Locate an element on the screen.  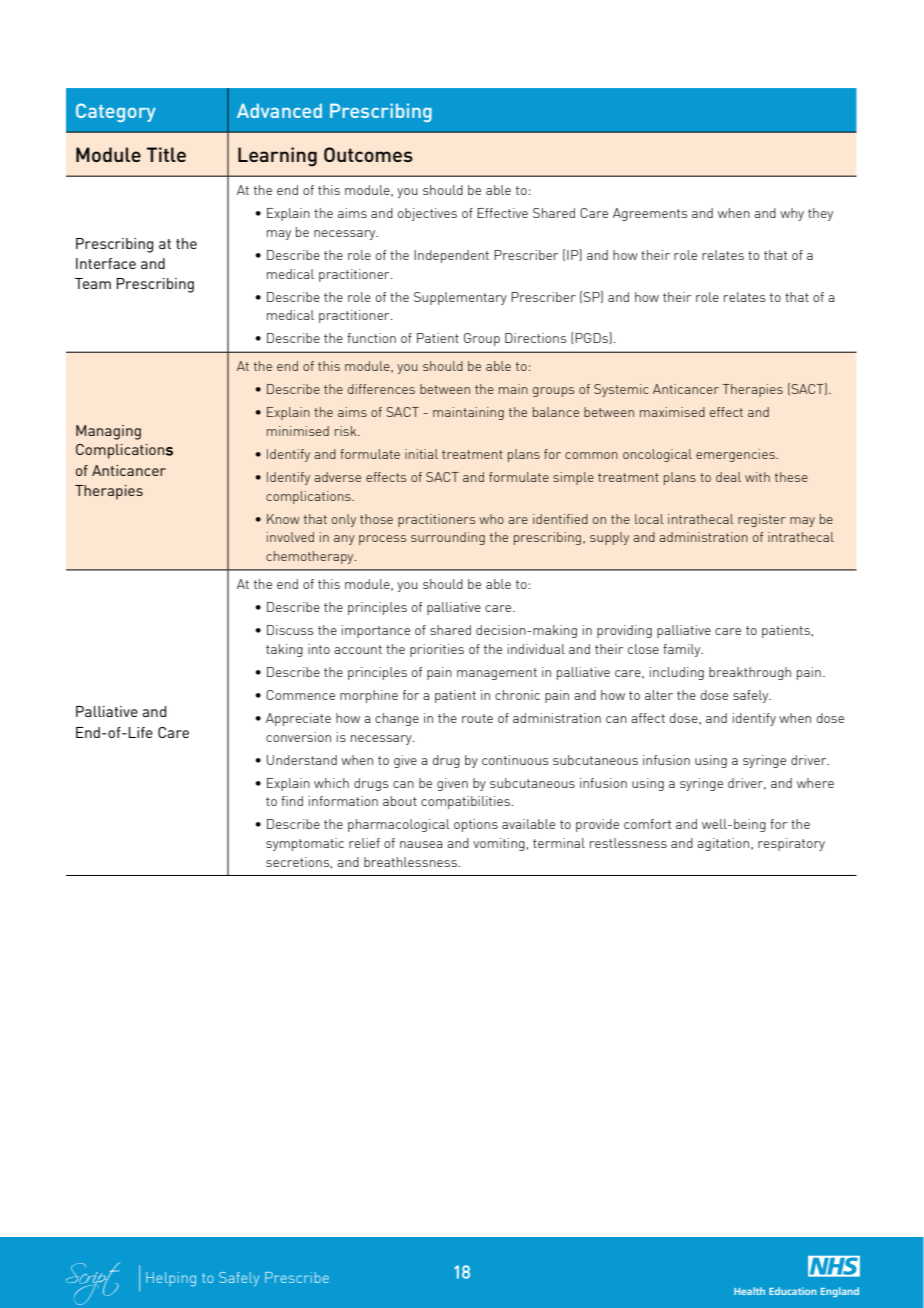
route is located at coordinates (477, 718).
